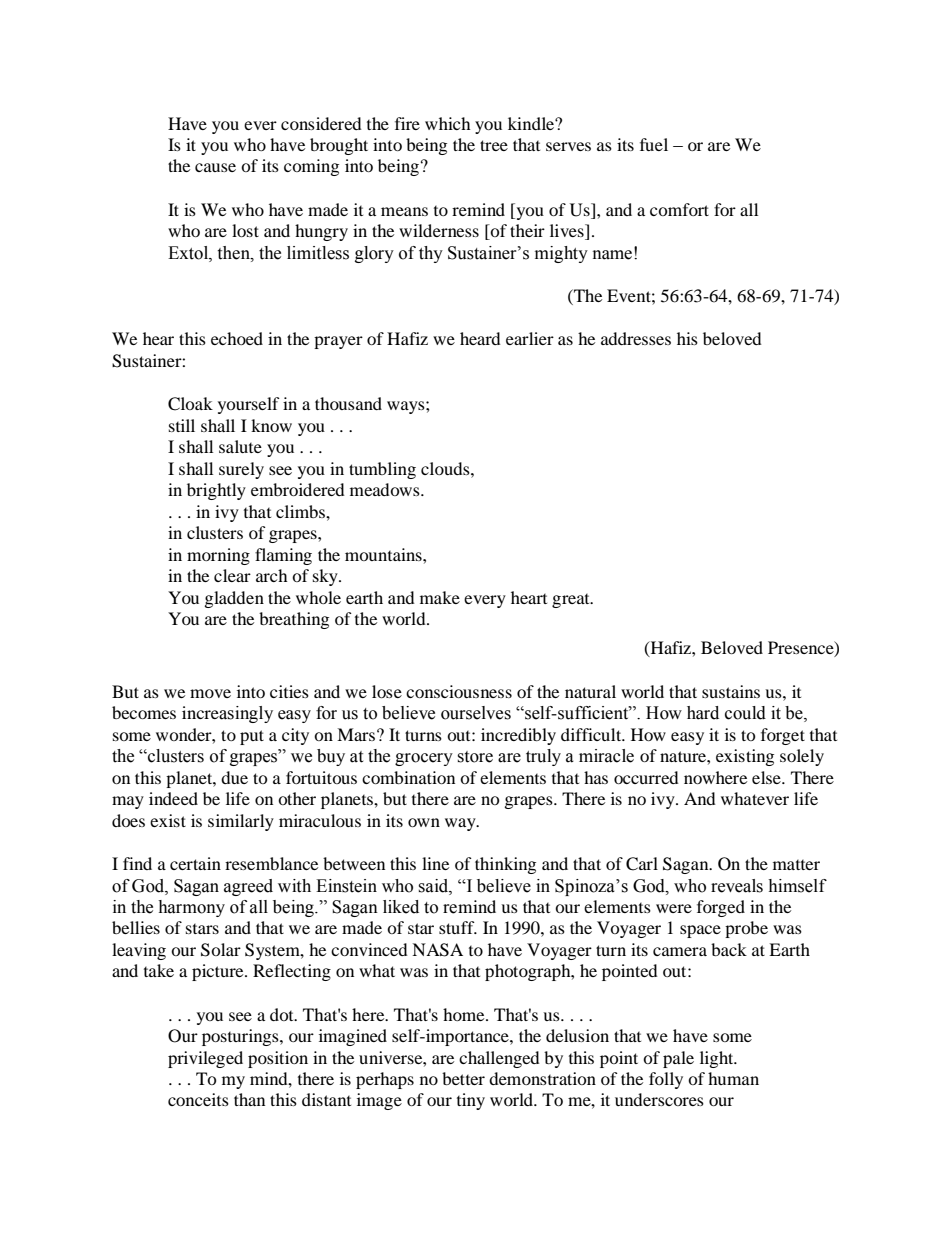 The image size is (952, 1233). I want to click on cause, so click(215, 167).
